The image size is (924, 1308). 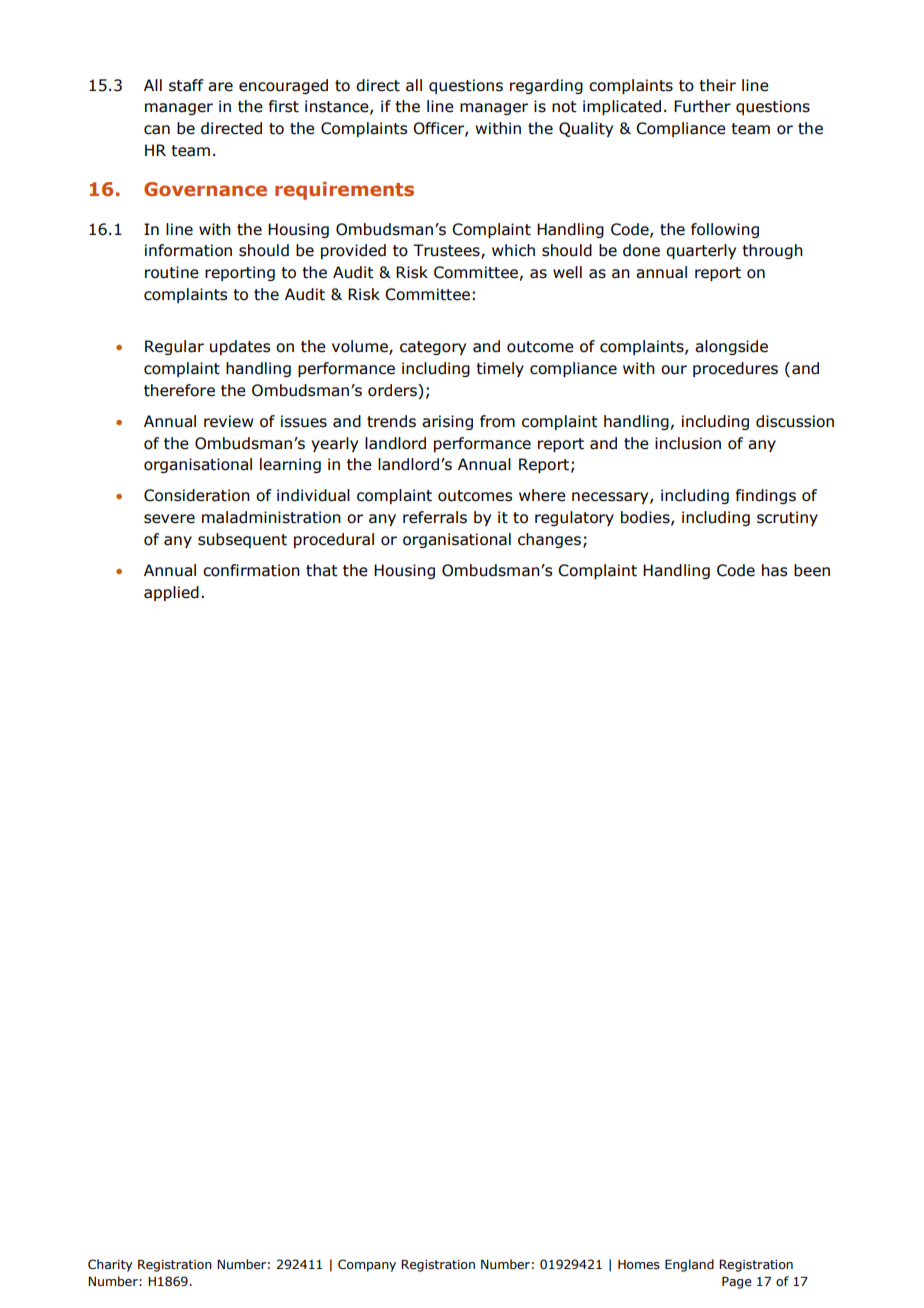 I want to click on Consideration, so click(x=197, y=495).
